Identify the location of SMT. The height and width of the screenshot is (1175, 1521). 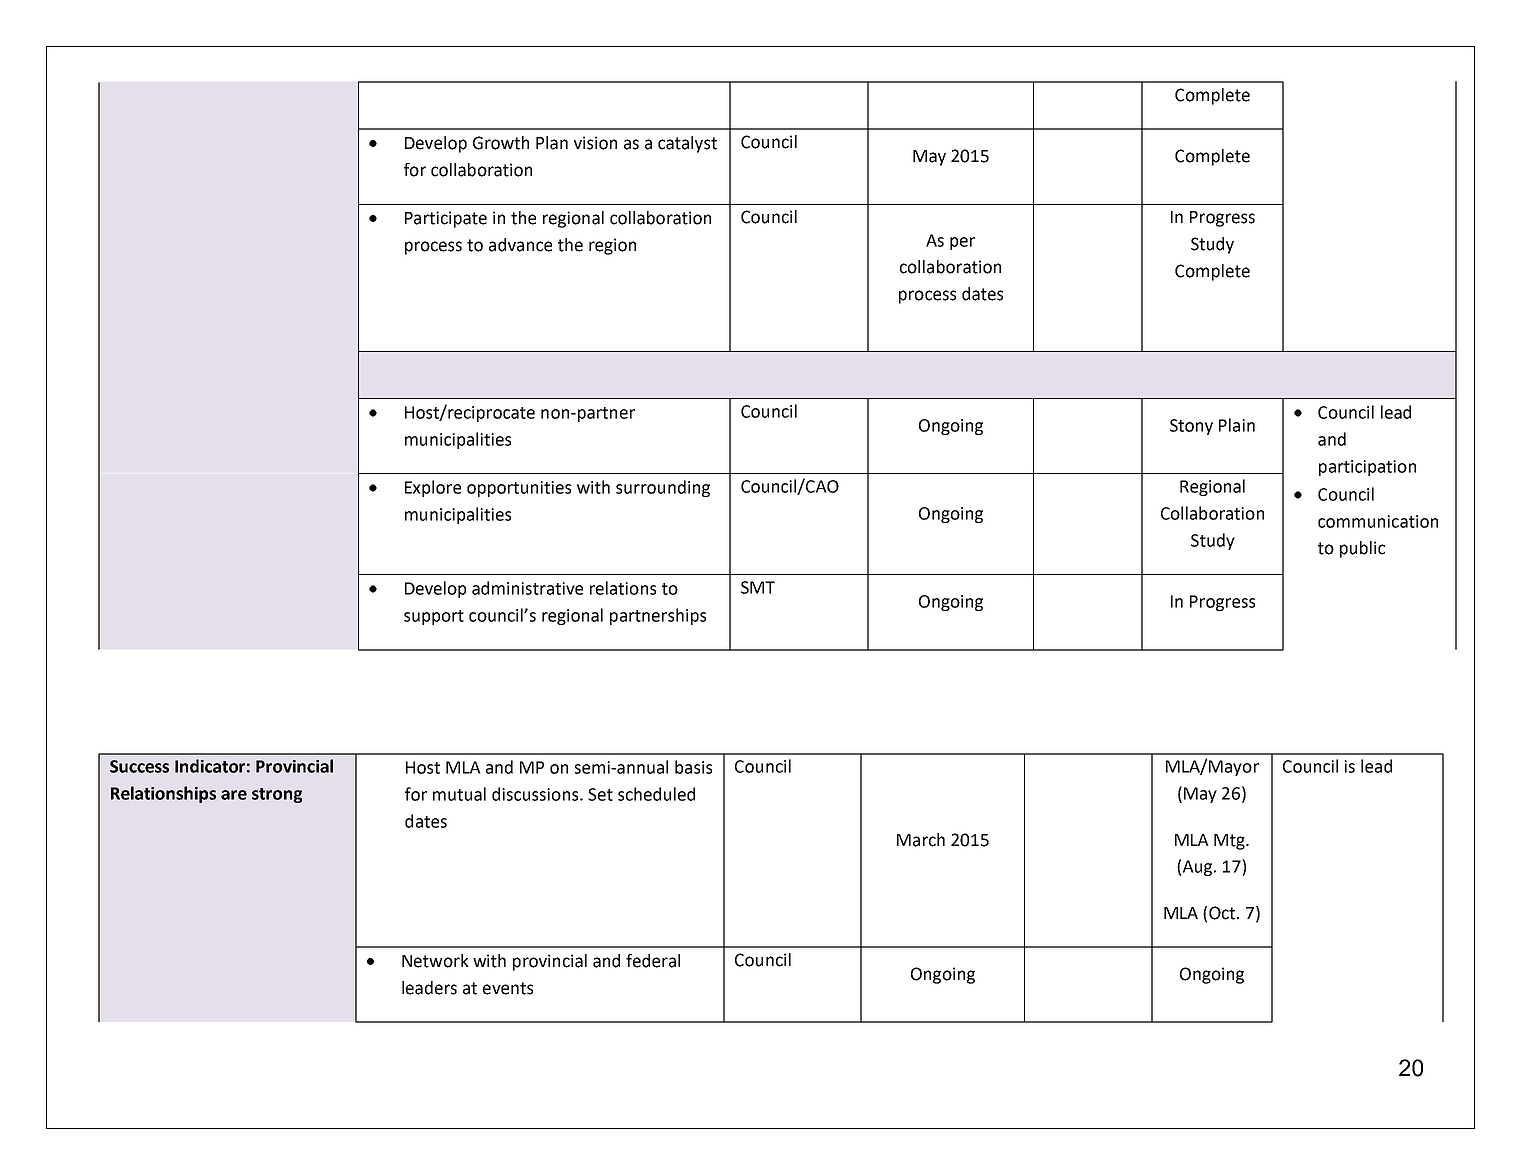
(758, 587).
